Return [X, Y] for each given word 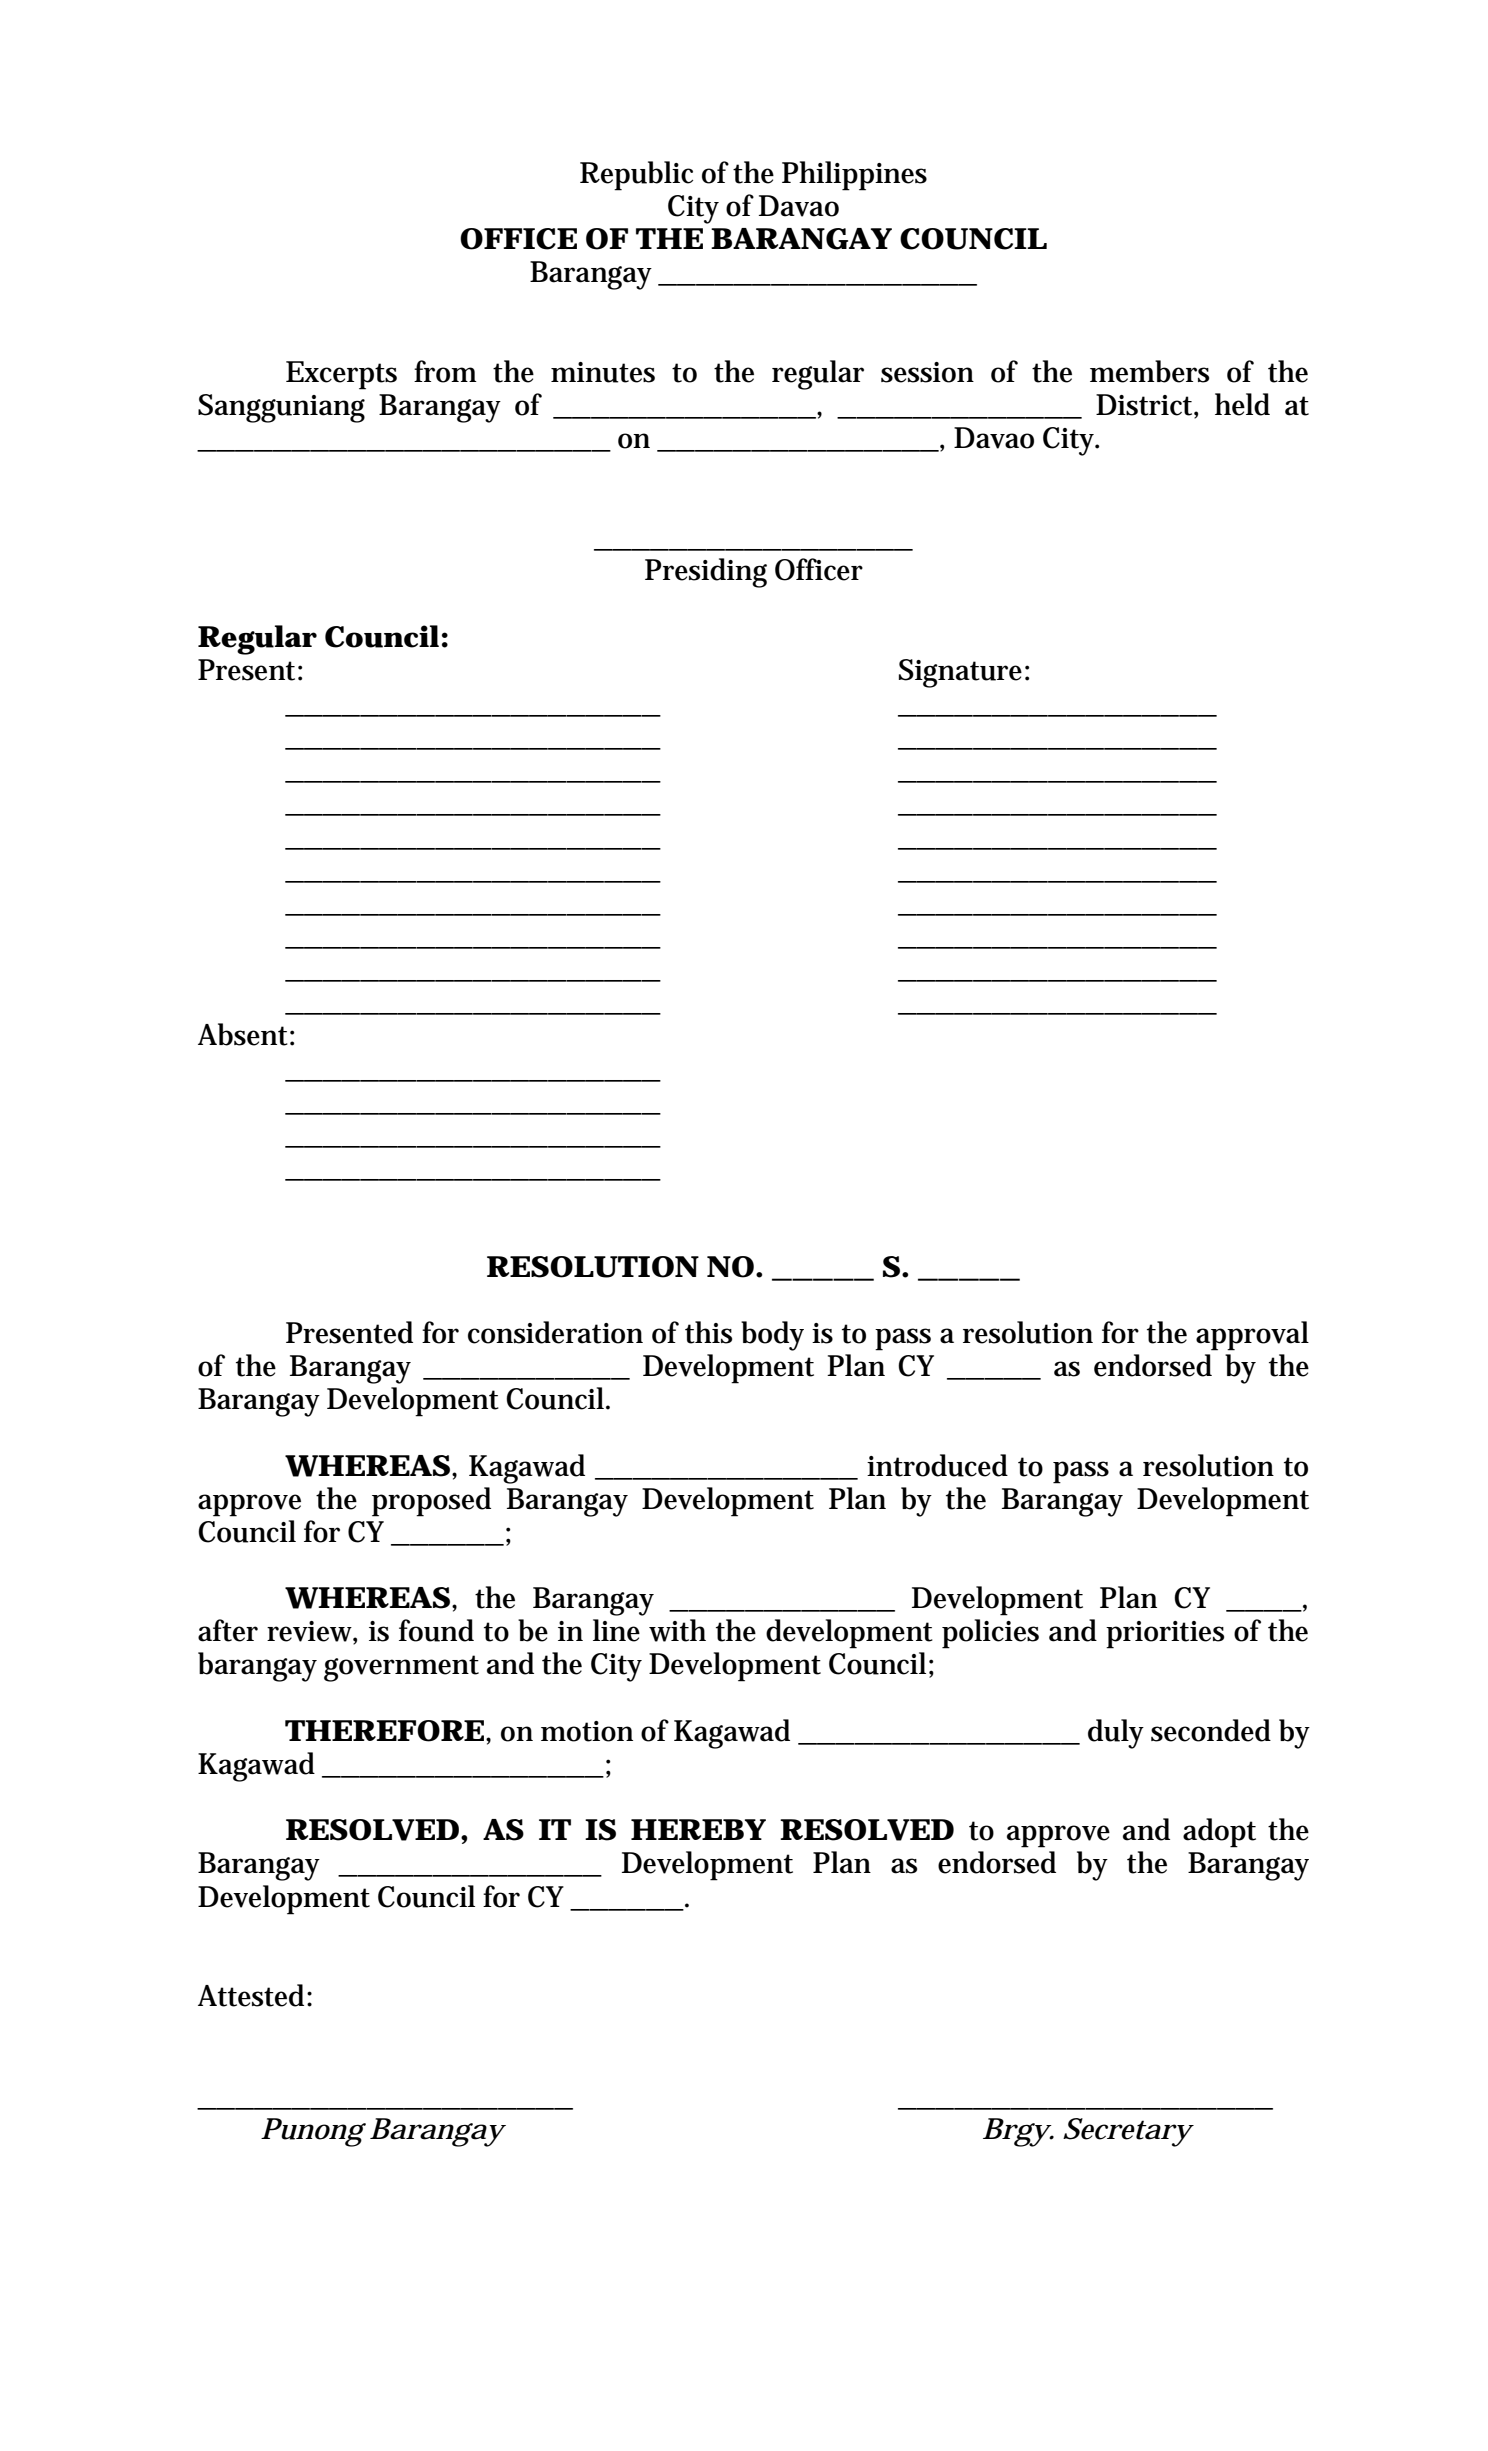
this [708, 1332]
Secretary [1128, 2132]
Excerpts [341, 375]
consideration [555, 1332]
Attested [253, 1995]
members [1149, 371]
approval [1252, 1336]
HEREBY [698, 1829]
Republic [636, 176]
